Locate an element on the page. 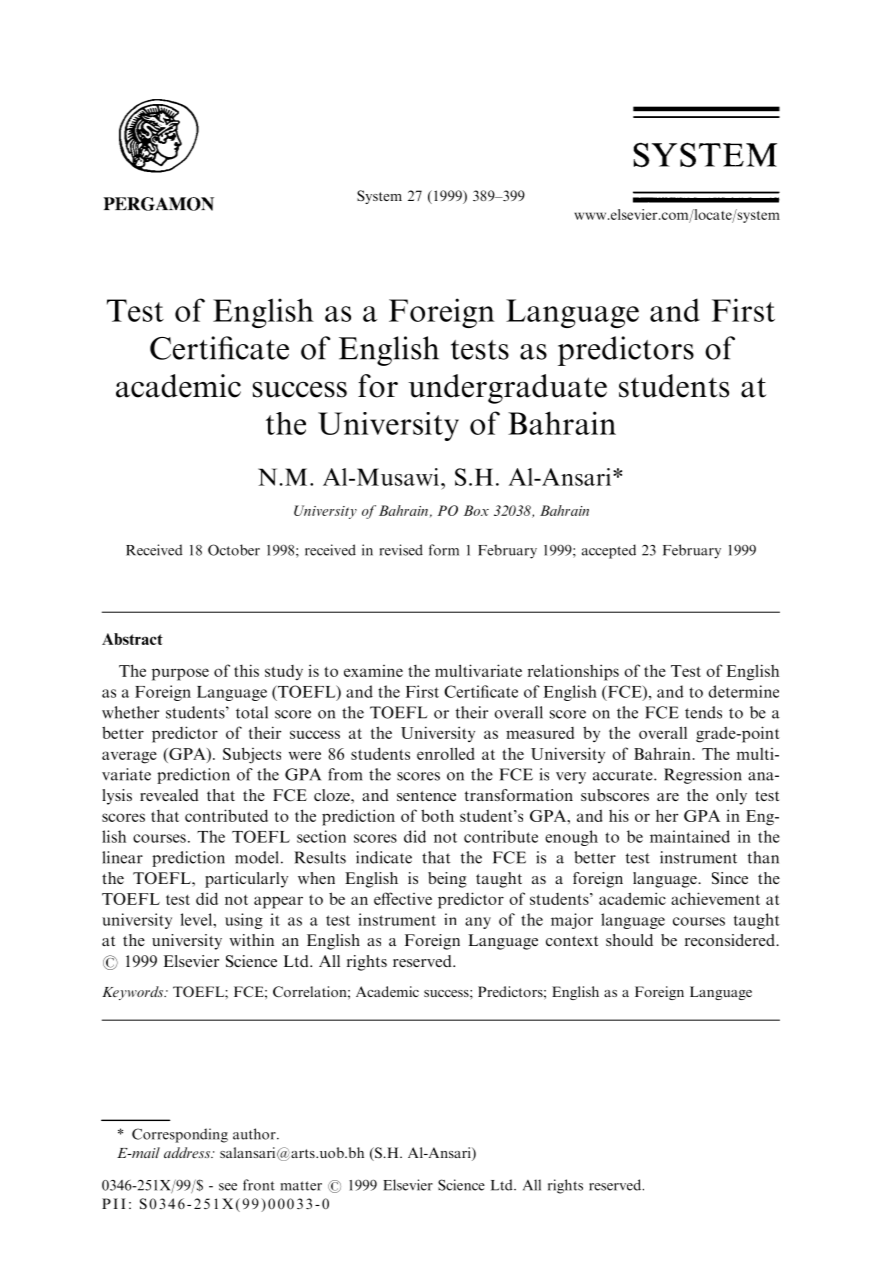 Image resolution: width=885 pixels, height=1286 pixels. total is located at coordinates (252, 712).
